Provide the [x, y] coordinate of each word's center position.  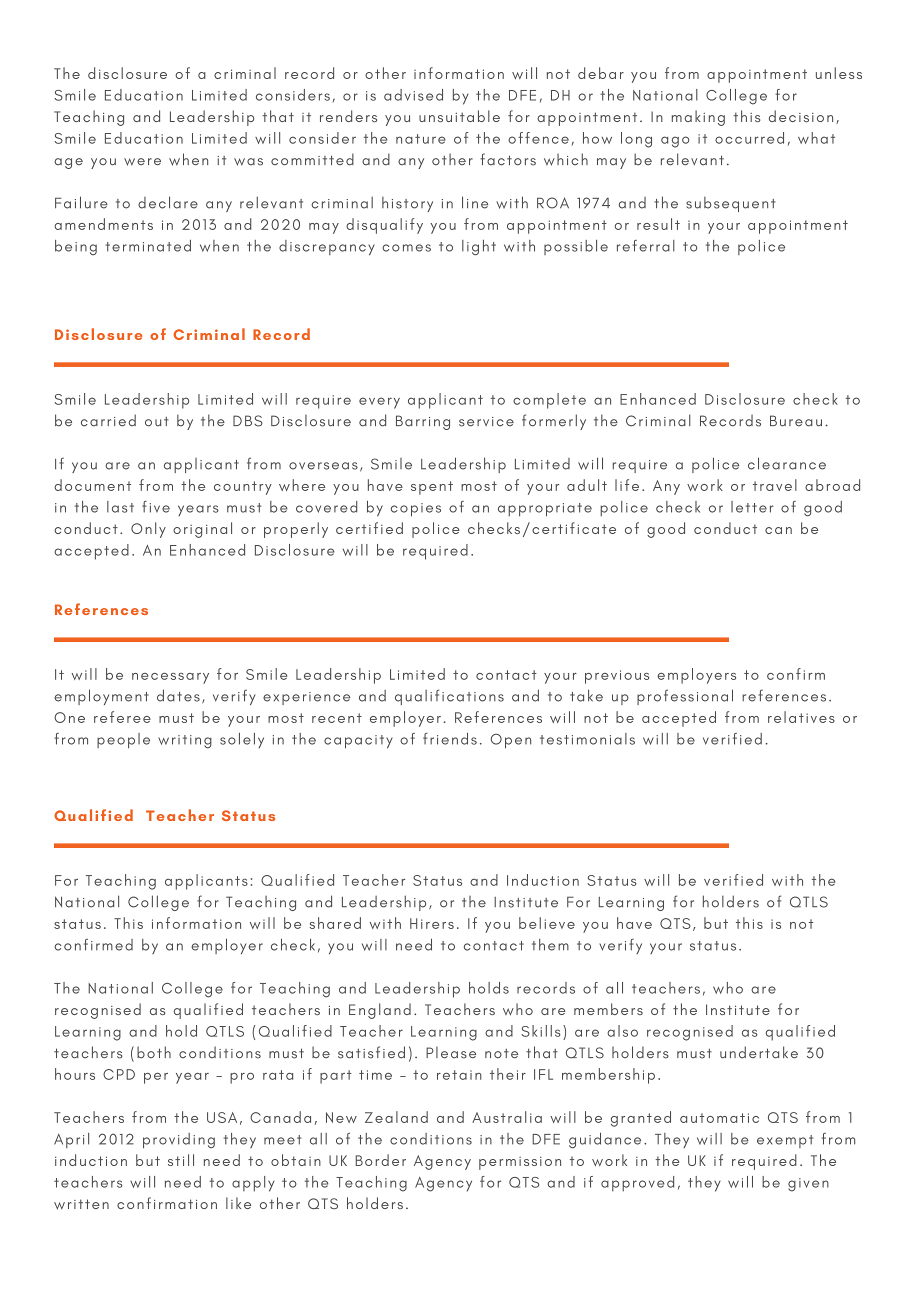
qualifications [449, 697]
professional [685, 697]
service [486, 422]
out [157, 422]
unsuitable [459, 116]
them [550, 945]
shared [335, 923]
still [181, 1160]
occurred [749, 138]
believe [547, 923]
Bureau [796, 421]
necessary [170, 678]
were [142, 162]
